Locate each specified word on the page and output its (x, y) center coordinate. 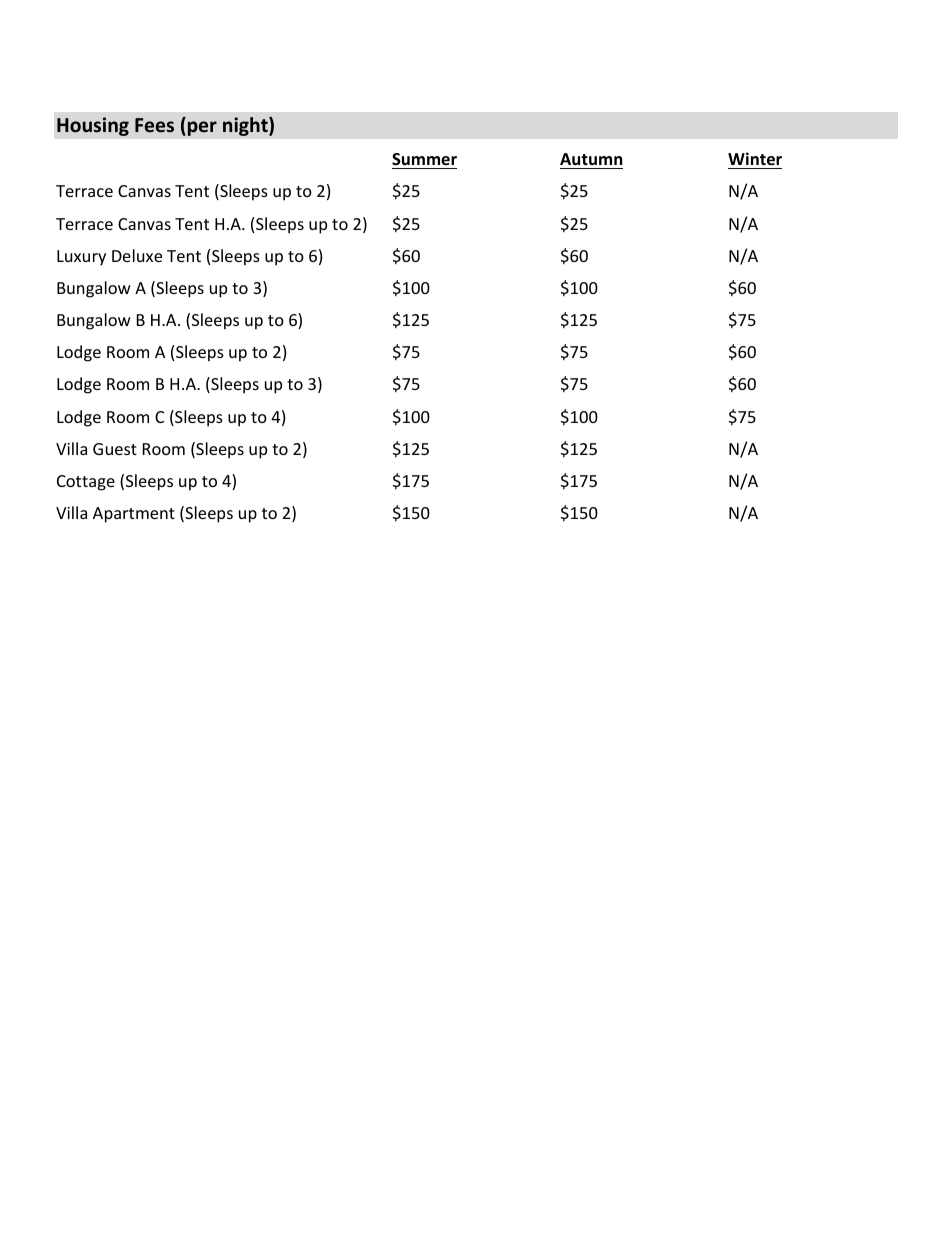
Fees (154, 125)
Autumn (591, 159)
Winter (755, 159)
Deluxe (137, 255)
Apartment (134, 515)
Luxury (81, 258)
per (201, 128)
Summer (424, 159)
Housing (93, 126)
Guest (115, 449)
